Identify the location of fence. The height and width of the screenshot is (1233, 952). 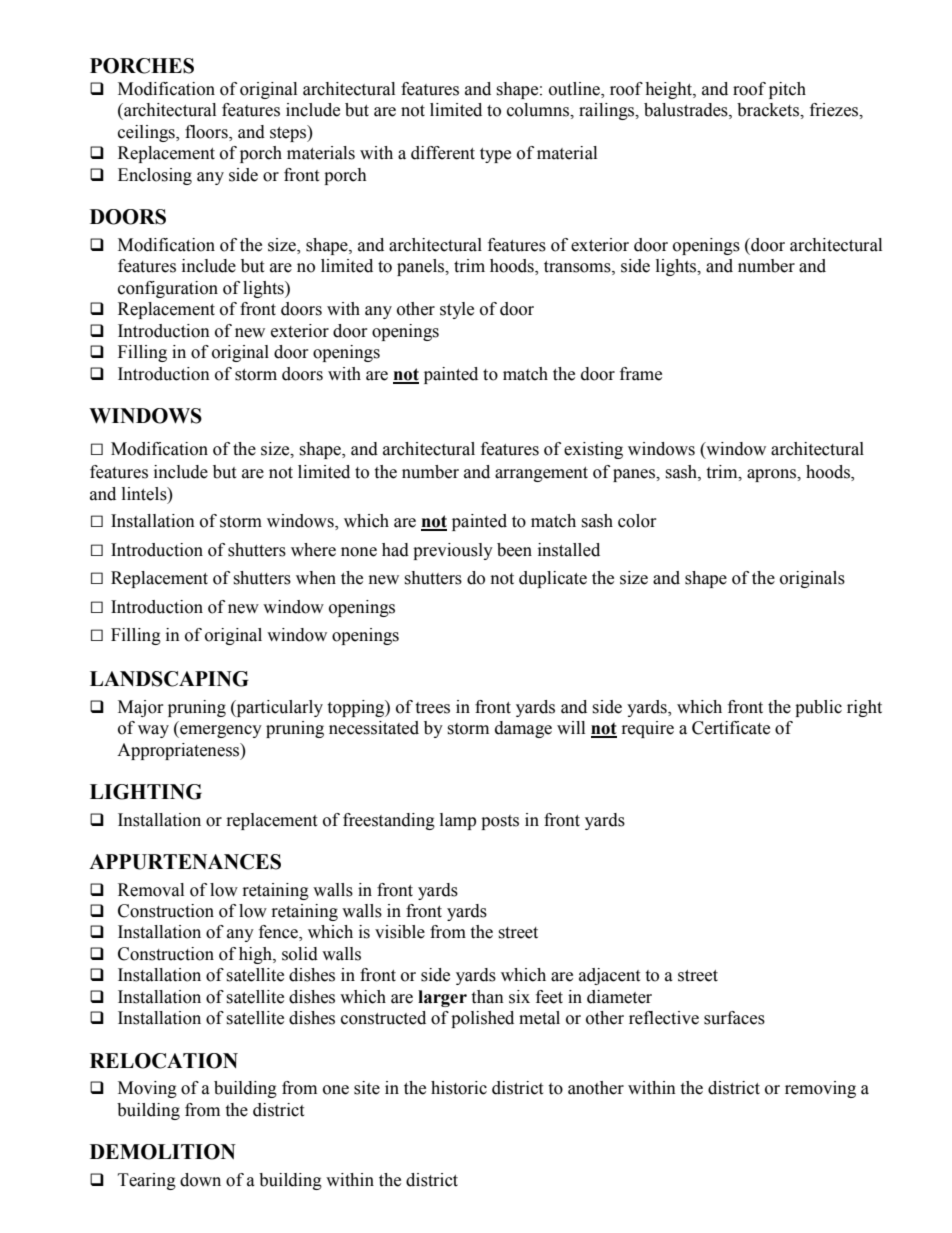
(279, 933).
